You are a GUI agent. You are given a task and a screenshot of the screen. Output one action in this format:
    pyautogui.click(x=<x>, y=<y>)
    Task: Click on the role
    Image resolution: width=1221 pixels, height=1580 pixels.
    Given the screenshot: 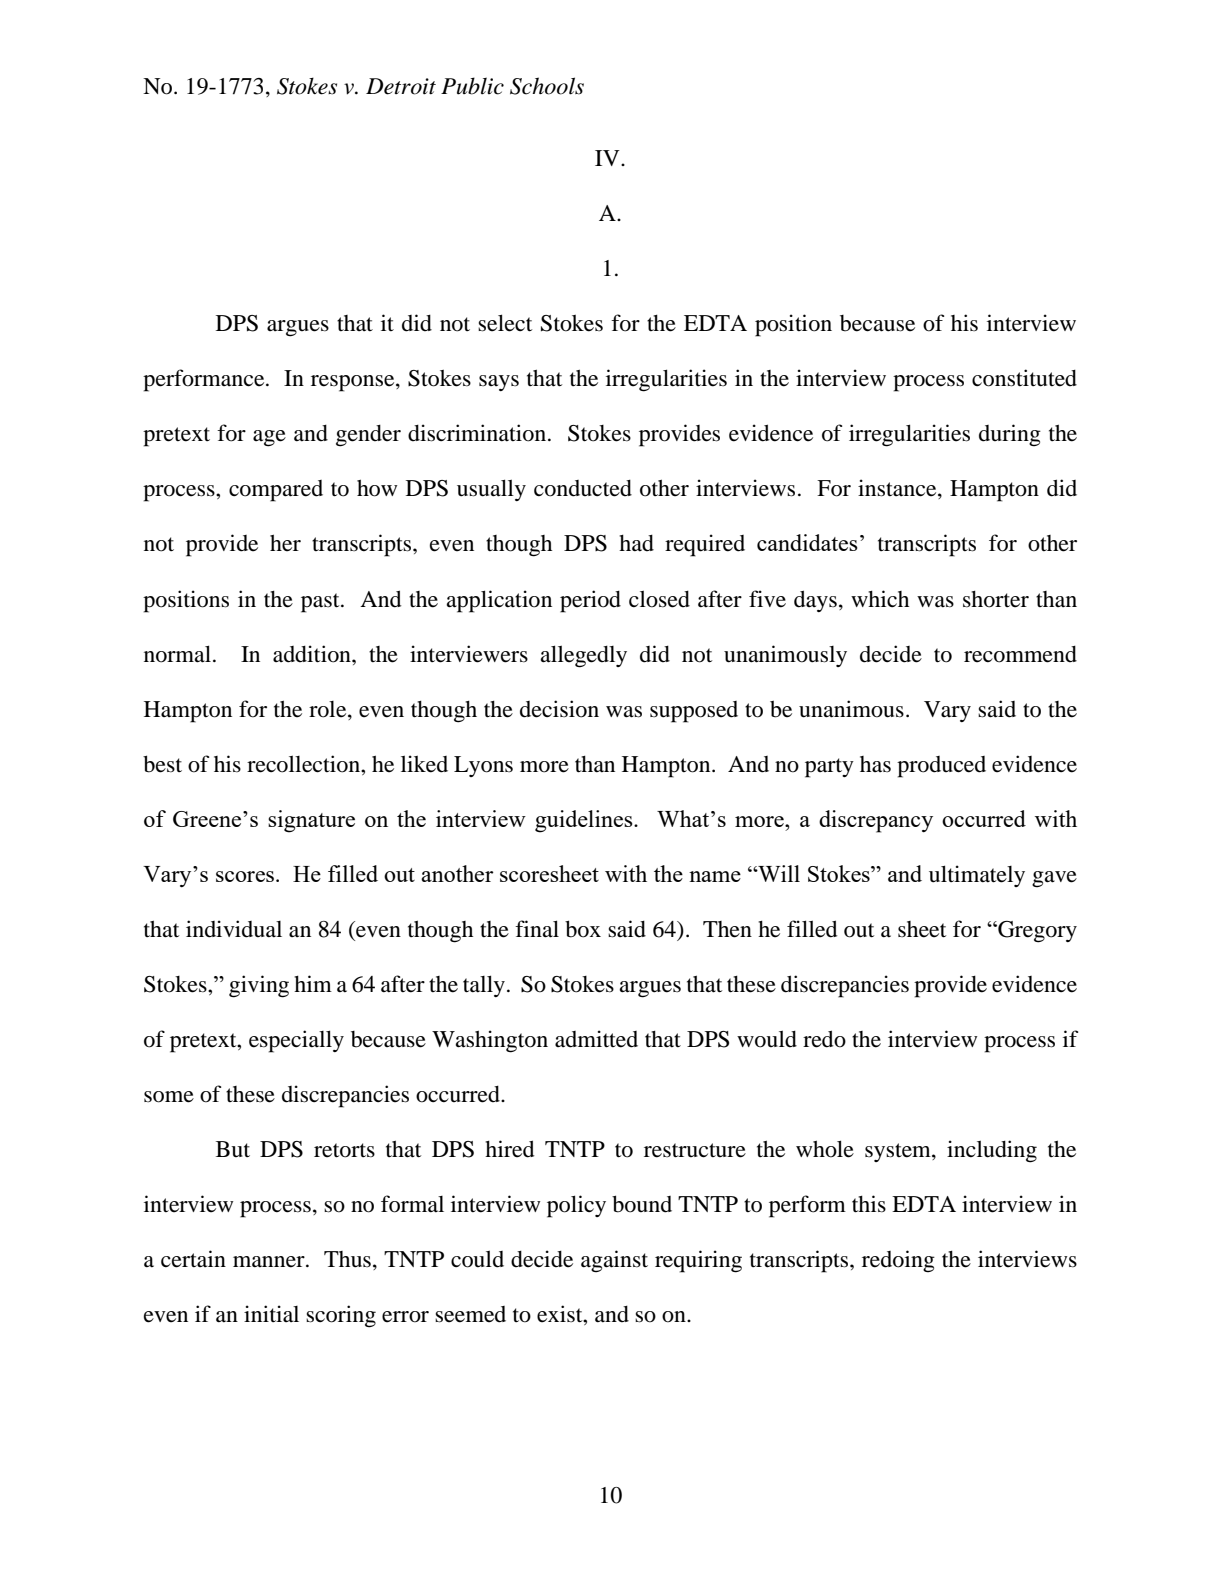 What is the action you would take?
    pyautogui.click(x=329, y=709)
